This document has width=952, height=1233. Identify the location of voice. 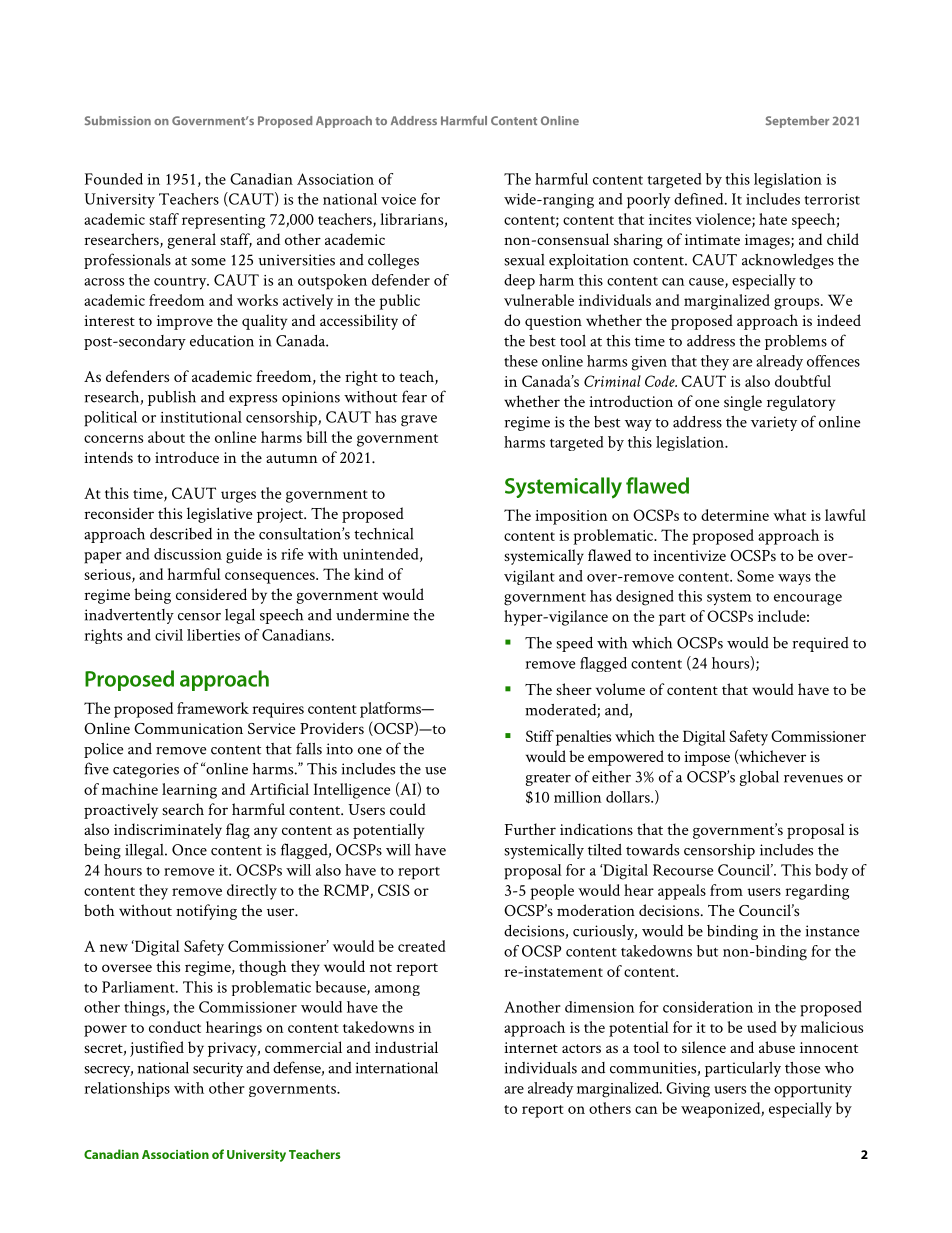
(398, 199).
